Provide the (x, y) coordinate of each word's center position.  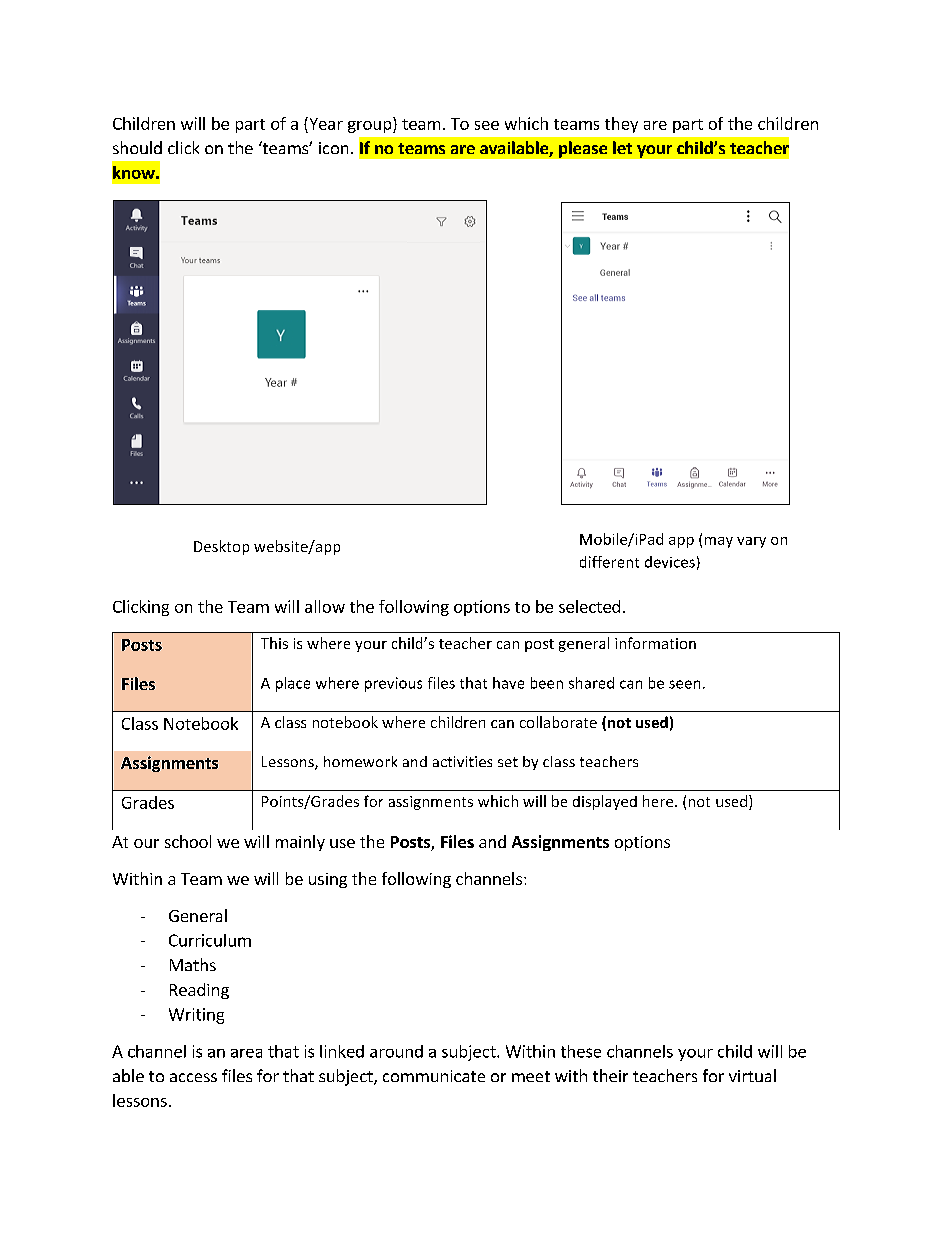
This (274, 643)
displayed (605, 802)
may (719, 542)
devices (670, 562)
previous (393, 684)
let (622, 147)
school (188, 841)
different (609, 562)
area (246, 1053)
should (137, 147)
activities (462, 761)
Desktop (221, 547)
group (371, 127)
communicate (434, 1076)
